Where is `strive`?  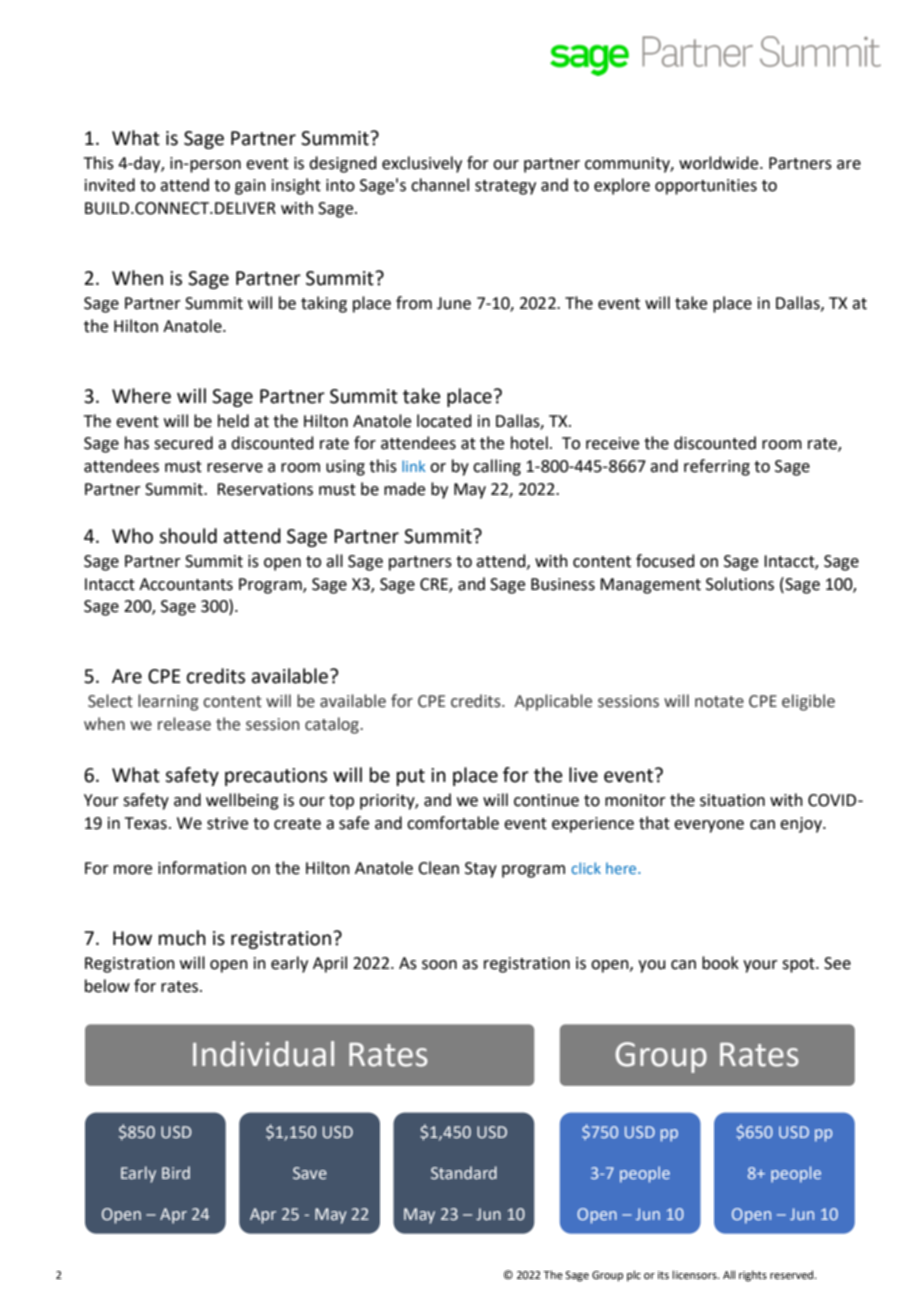
strive is located at coordinates (227, 823).
